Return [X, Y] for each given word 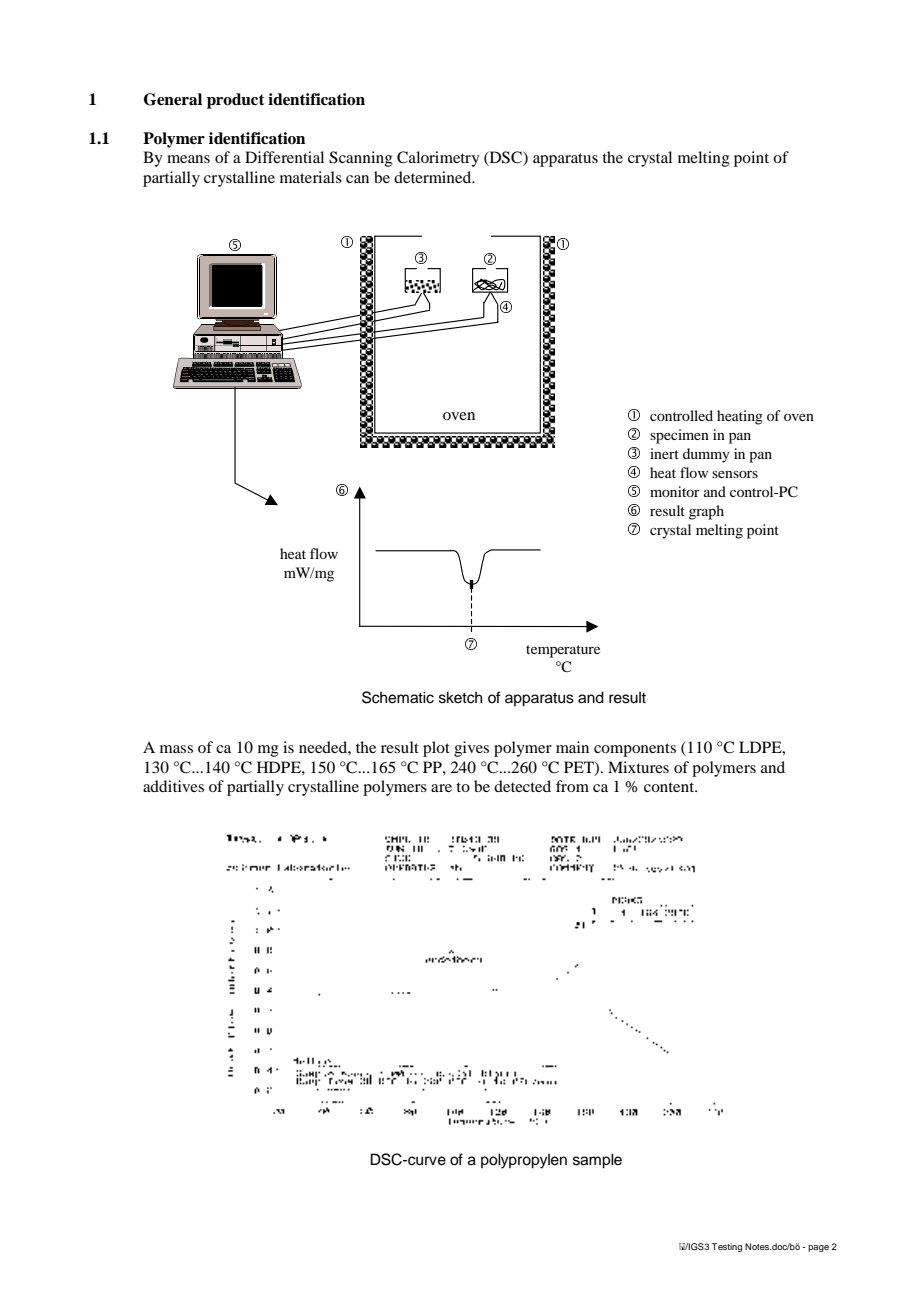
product [235, 101]
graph [706, 512]
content [670, 787]
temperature [563, 651]
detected [522, 786]
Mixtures [638, 767]
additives [173, 786]
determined [434, 177]
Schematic [398, 697]
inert [664, 453]
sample [597, 1161]
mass [176, 749]
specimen [679, 436]
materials [311, 177]
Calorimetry [438, 159]
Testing [727, 1247]
